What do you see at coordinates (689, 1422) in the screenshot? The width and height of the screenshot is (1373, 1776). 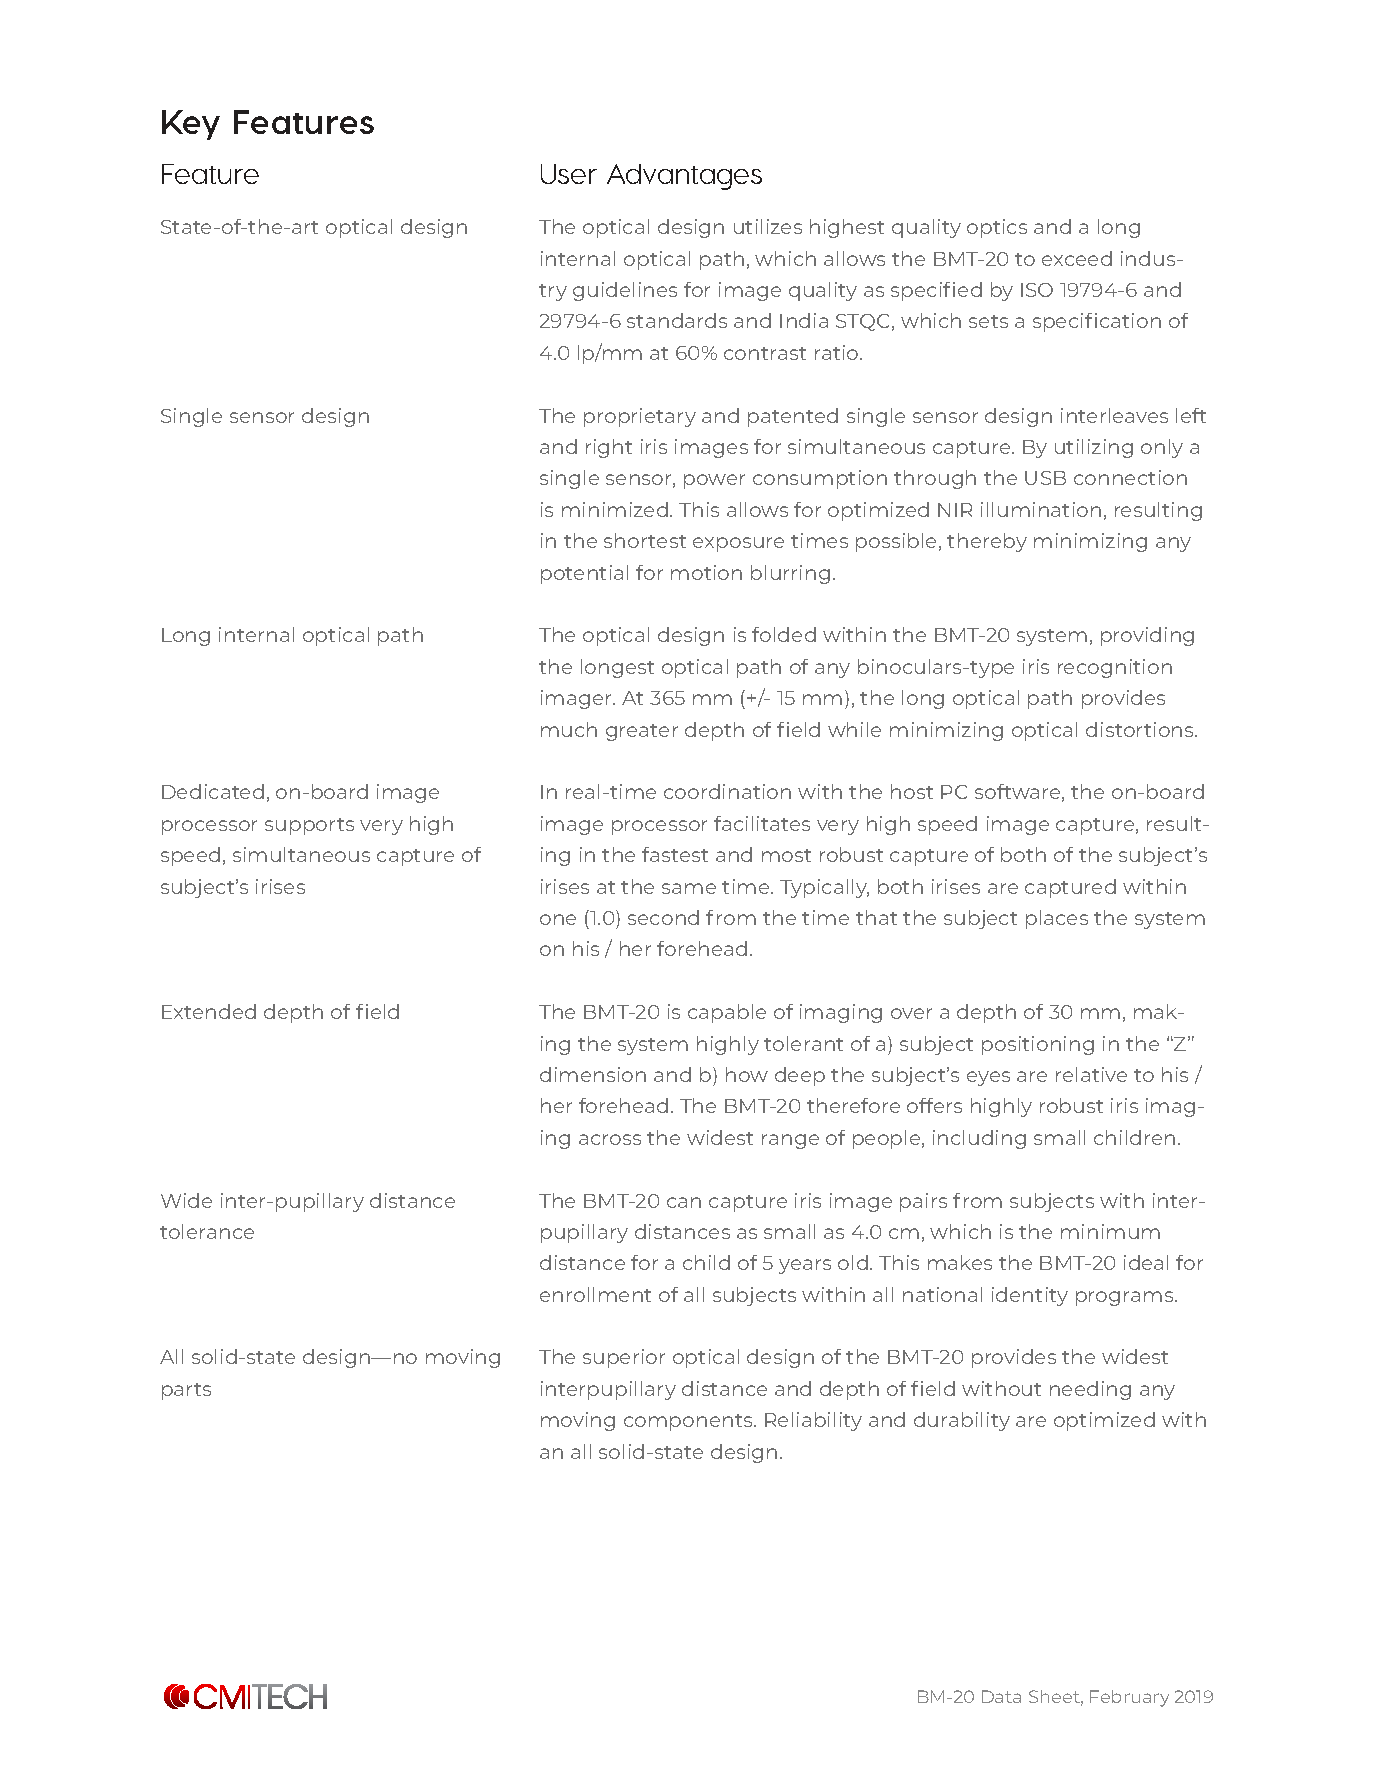 I see `components` at bounding box center [689, 1422].
